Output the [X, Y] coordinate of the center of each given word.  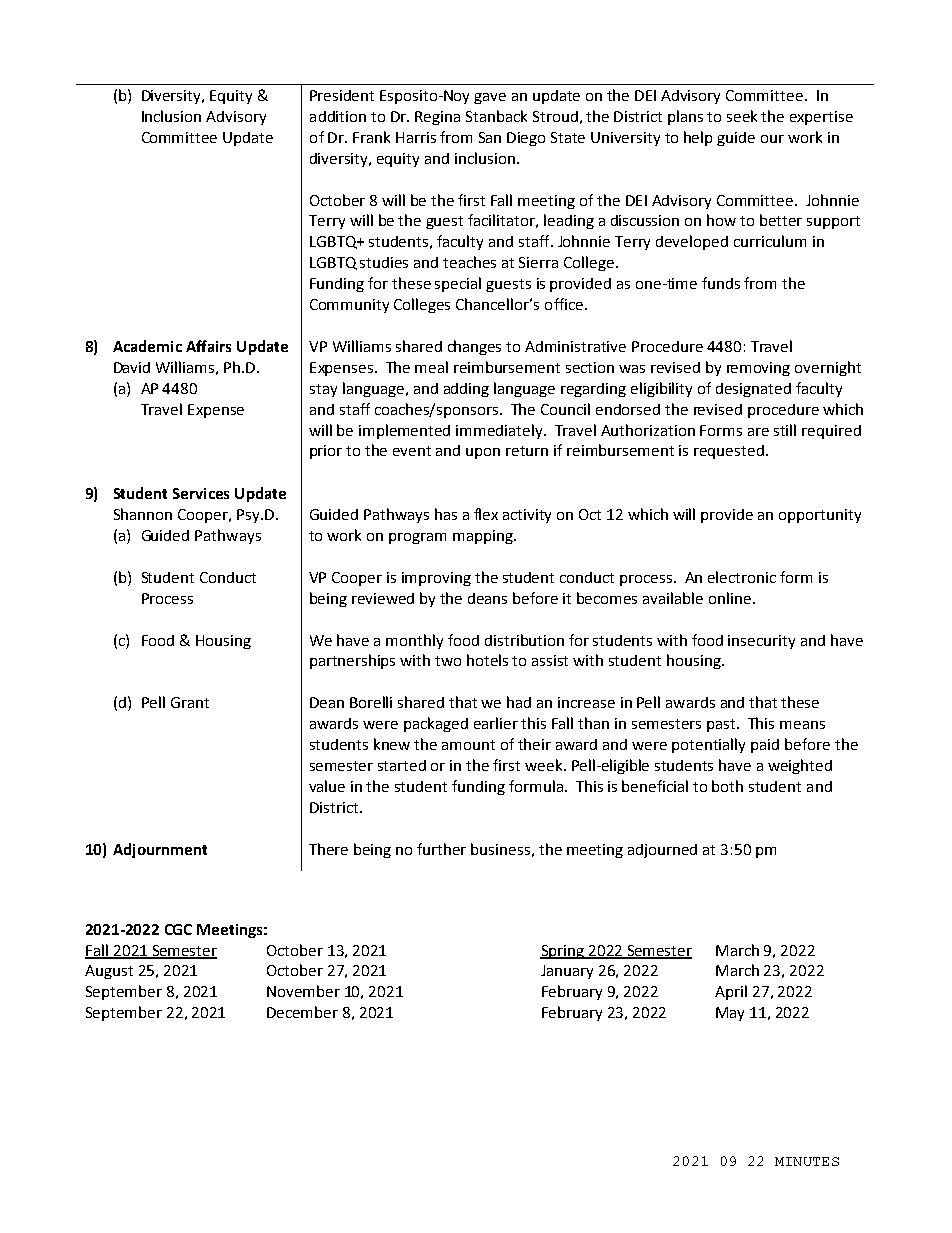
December [302, 1012]
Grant [190, 702]
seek [742, 116]
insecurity [761, 642]
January [567, 972]
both [727, 786]
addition [338, 116]
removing [758, 369]
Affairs [208, 346]
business [500, 849]
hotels [487, 660]
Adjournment [160, 850]
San [490, 137]
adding [466, 390]
